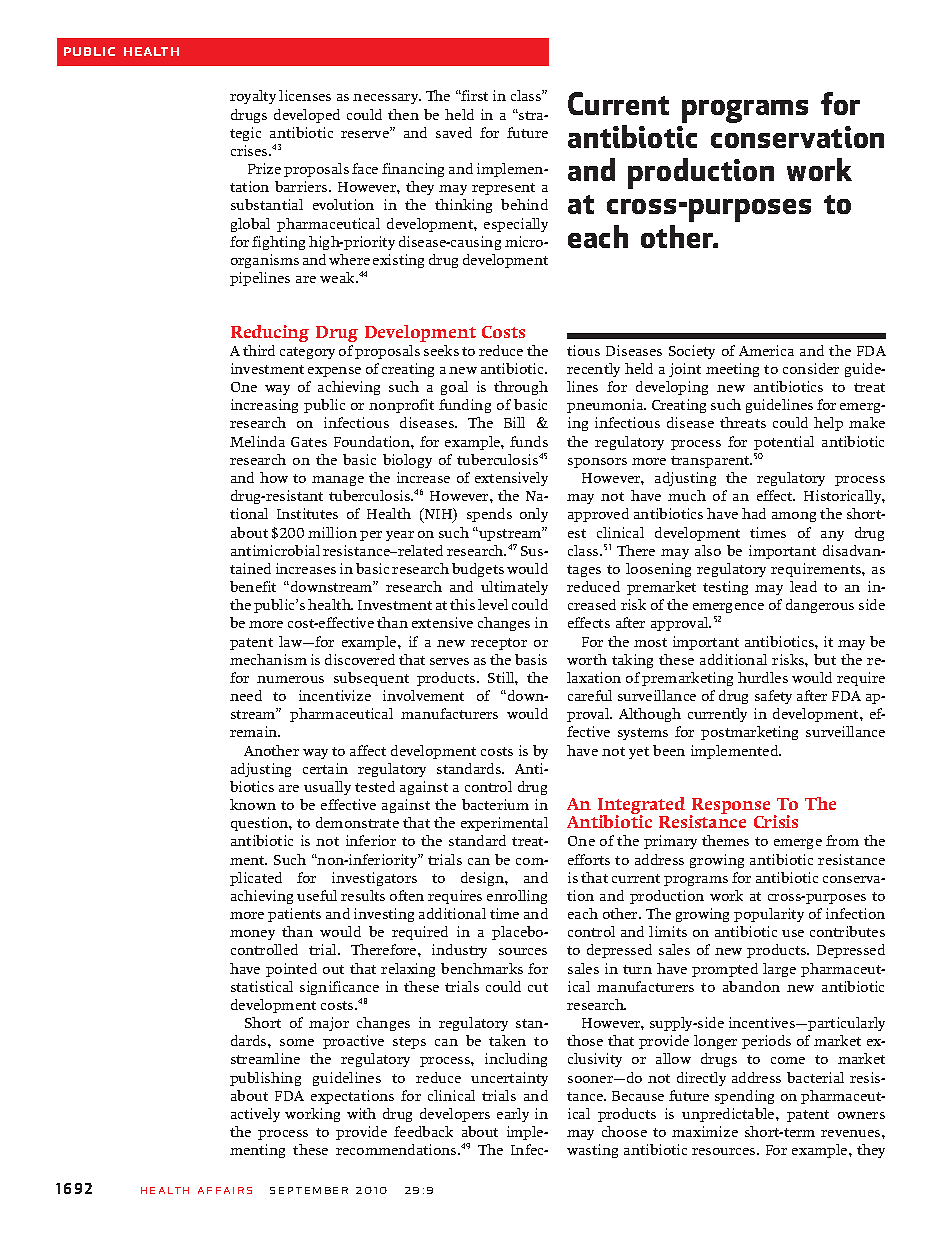 The width and height of the screenshot is (952, 1237). Describe the element at coordinates (309, 1190) in the screenshot. I see `September` at that location.
